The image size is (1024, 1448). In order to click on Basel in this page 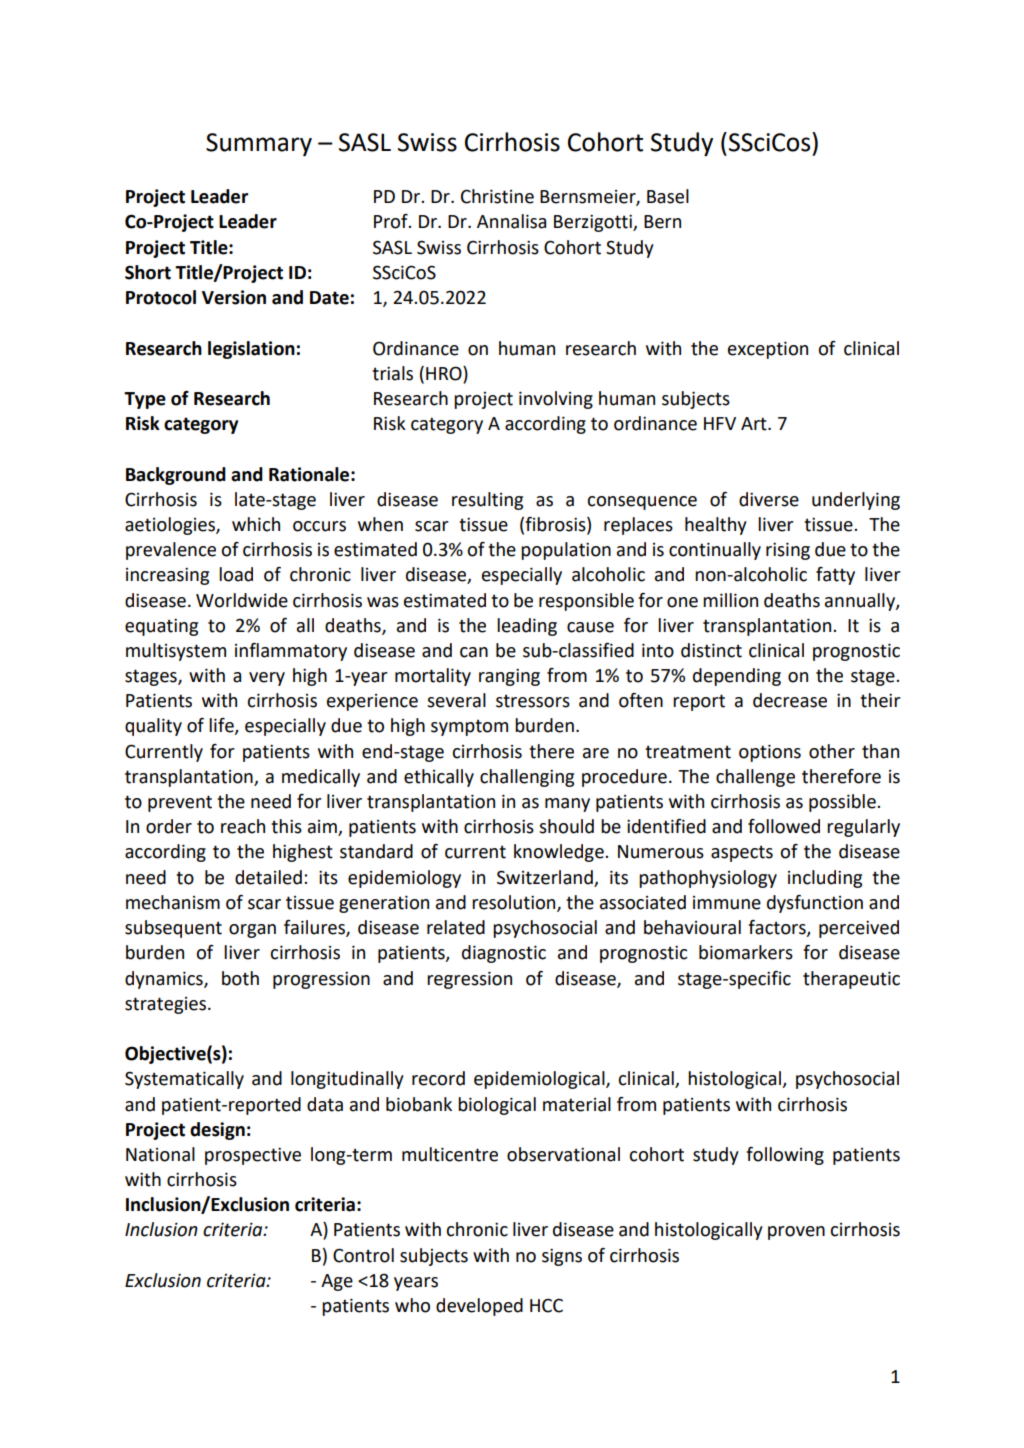, I will do `click(668, 196)`.
